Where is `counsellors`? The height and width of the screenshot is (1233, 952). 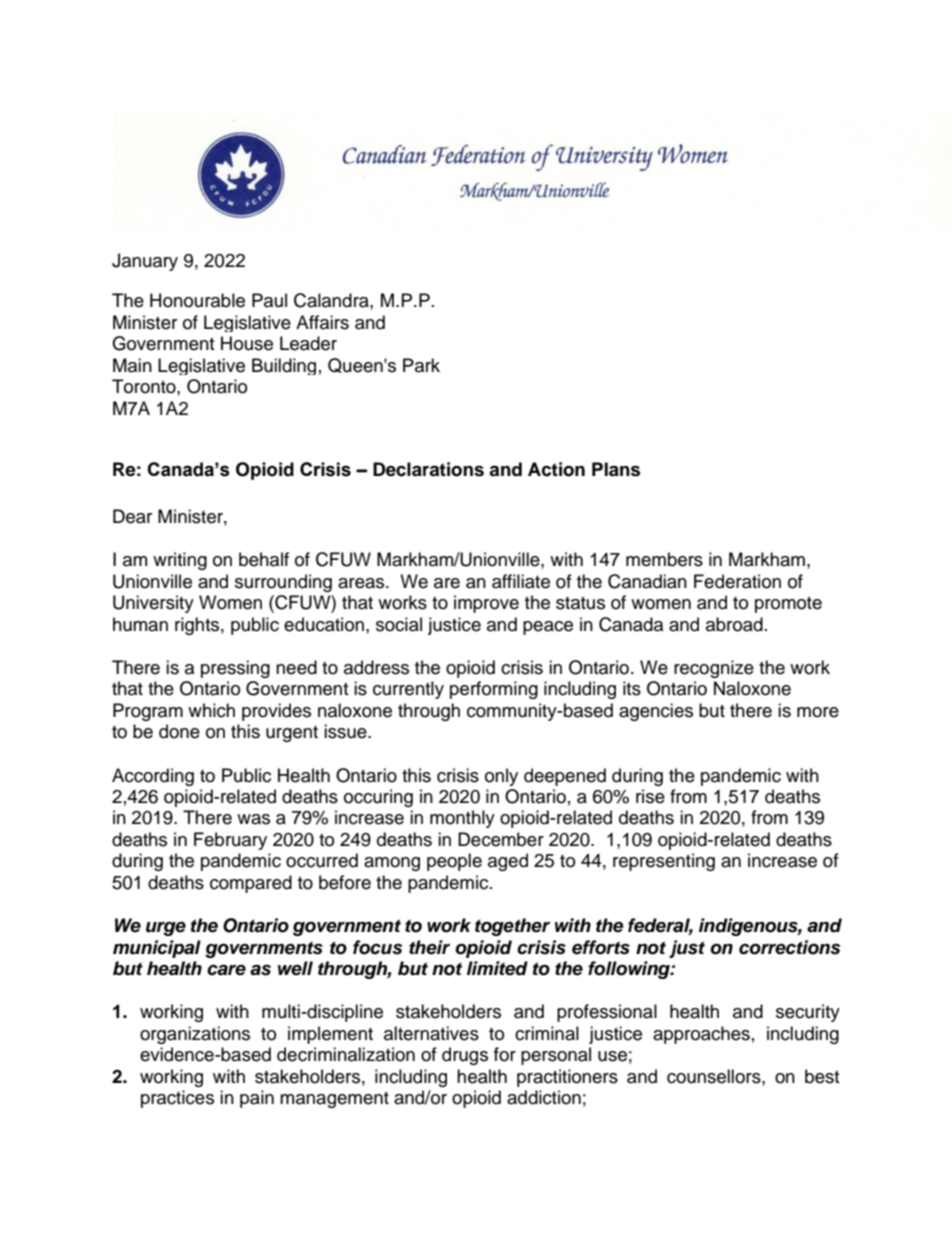 counsellors is located at coordinates (715, 1076).
